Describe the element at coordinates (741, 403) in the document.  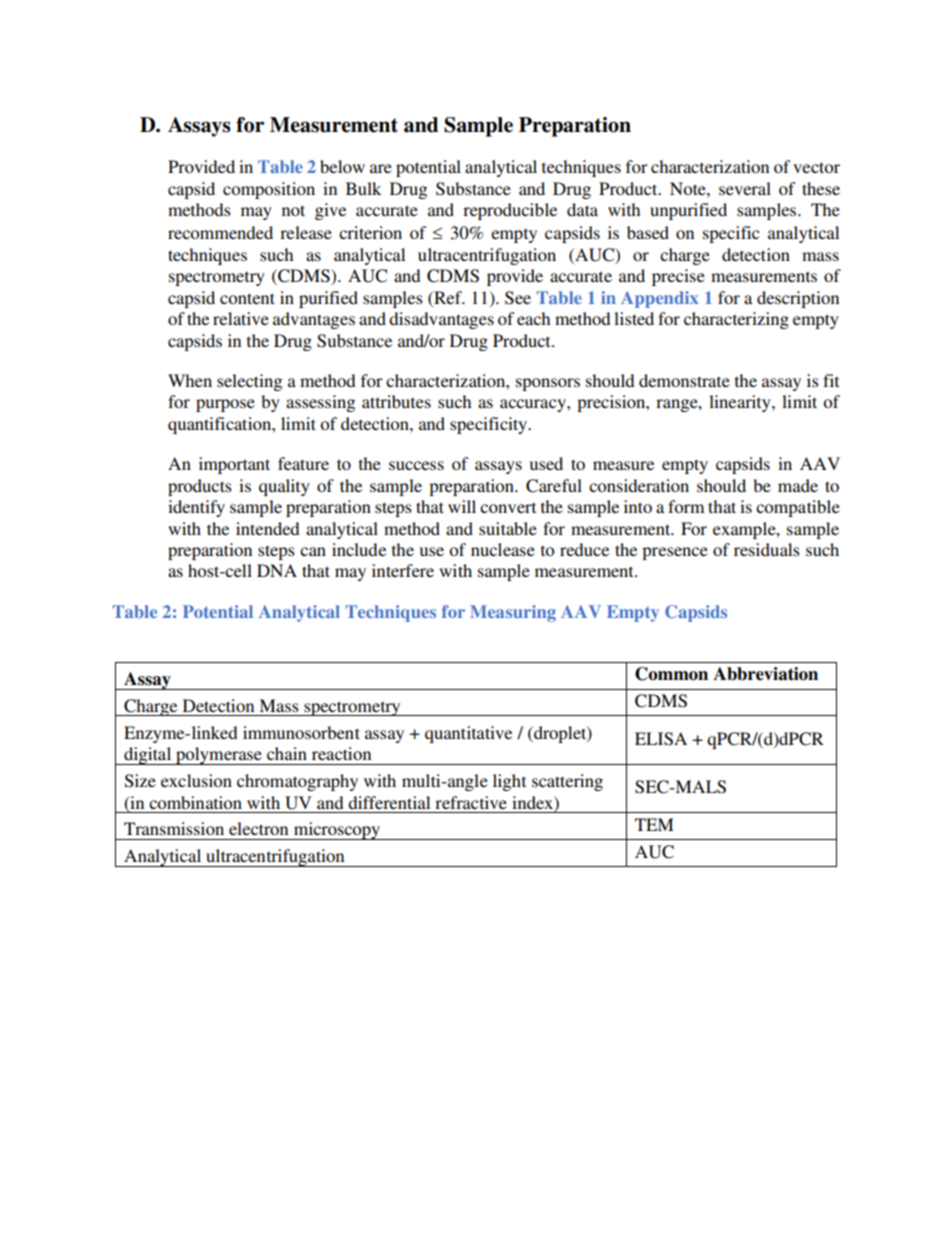
I see `linearity` at that location.
